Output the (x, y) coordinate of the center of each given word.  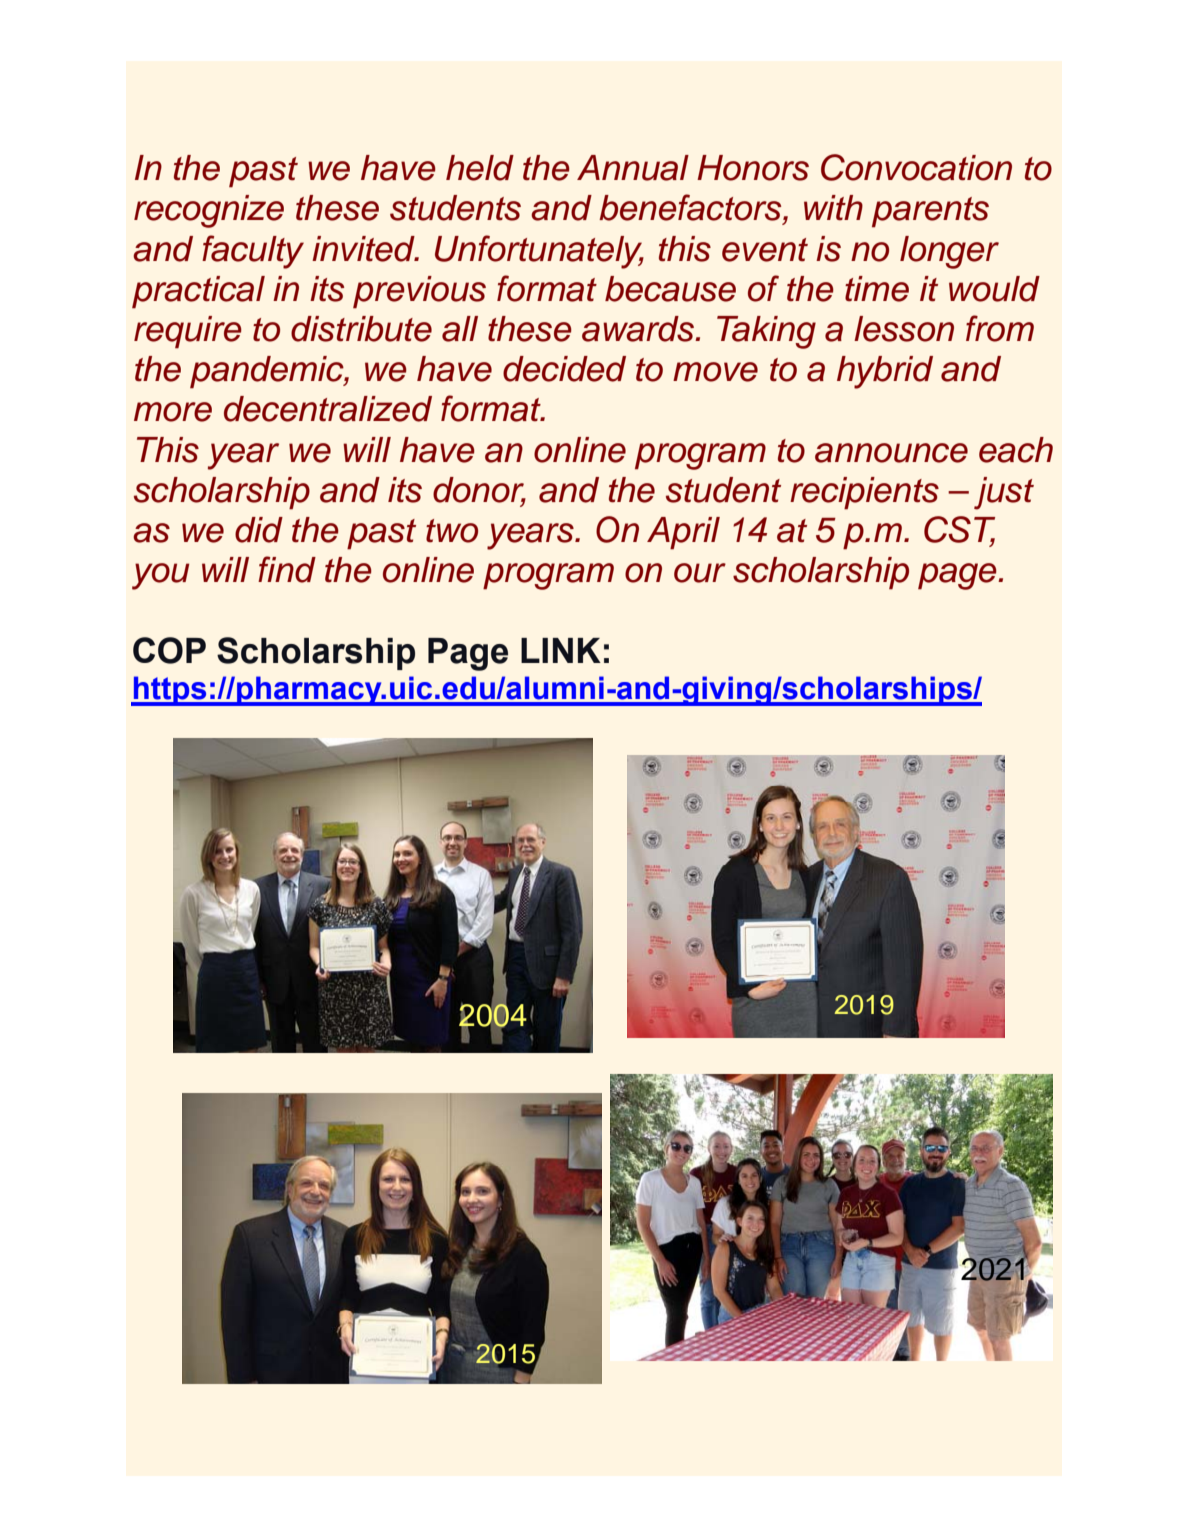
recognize (209, 211)
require (188, 332)
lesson (904, 329)
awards (639, 329)
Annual (633, 168)
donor (479, 491)
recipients (864, 493)
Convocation (916, 167)
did (259, 530)
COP (169, 650)
